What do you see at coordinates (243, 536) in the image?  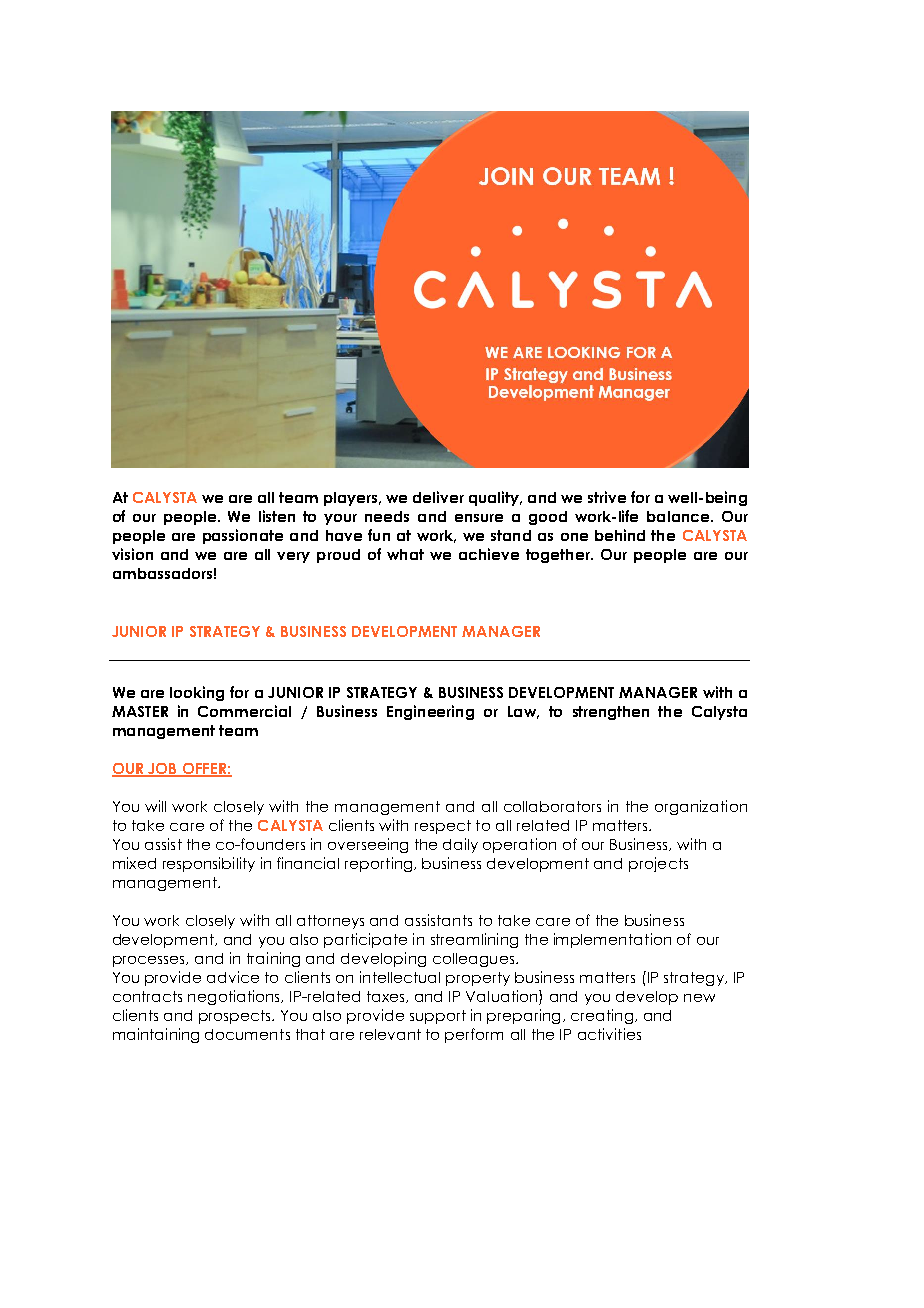 I see `passionate` at bounding box center [243, 536].
